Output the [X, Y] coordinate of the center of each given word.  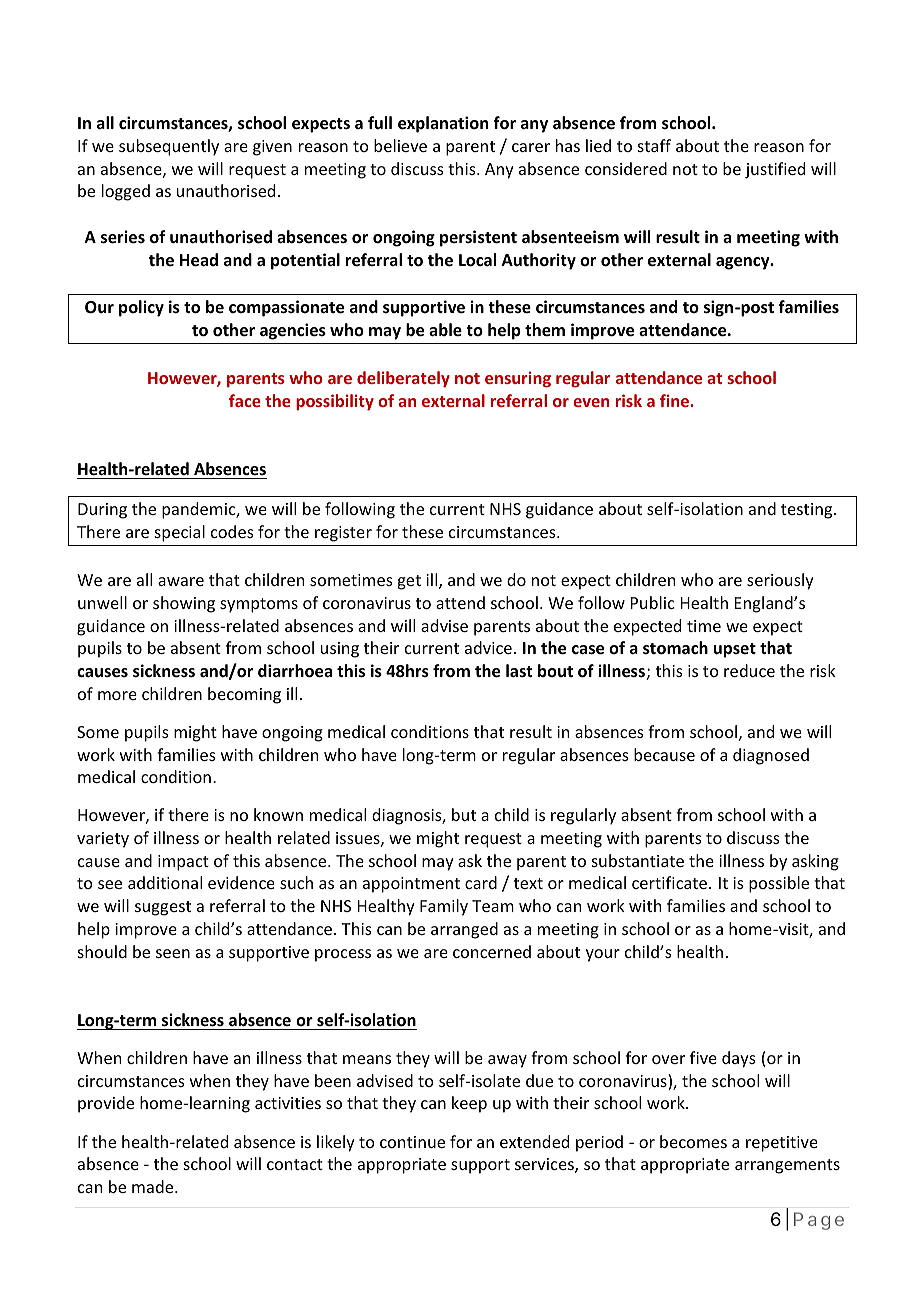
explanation [443, 124]
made [154, 1186]
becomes [693, 1141]
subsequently [169, 147]
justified [775, 170]
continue [412, 1142]
